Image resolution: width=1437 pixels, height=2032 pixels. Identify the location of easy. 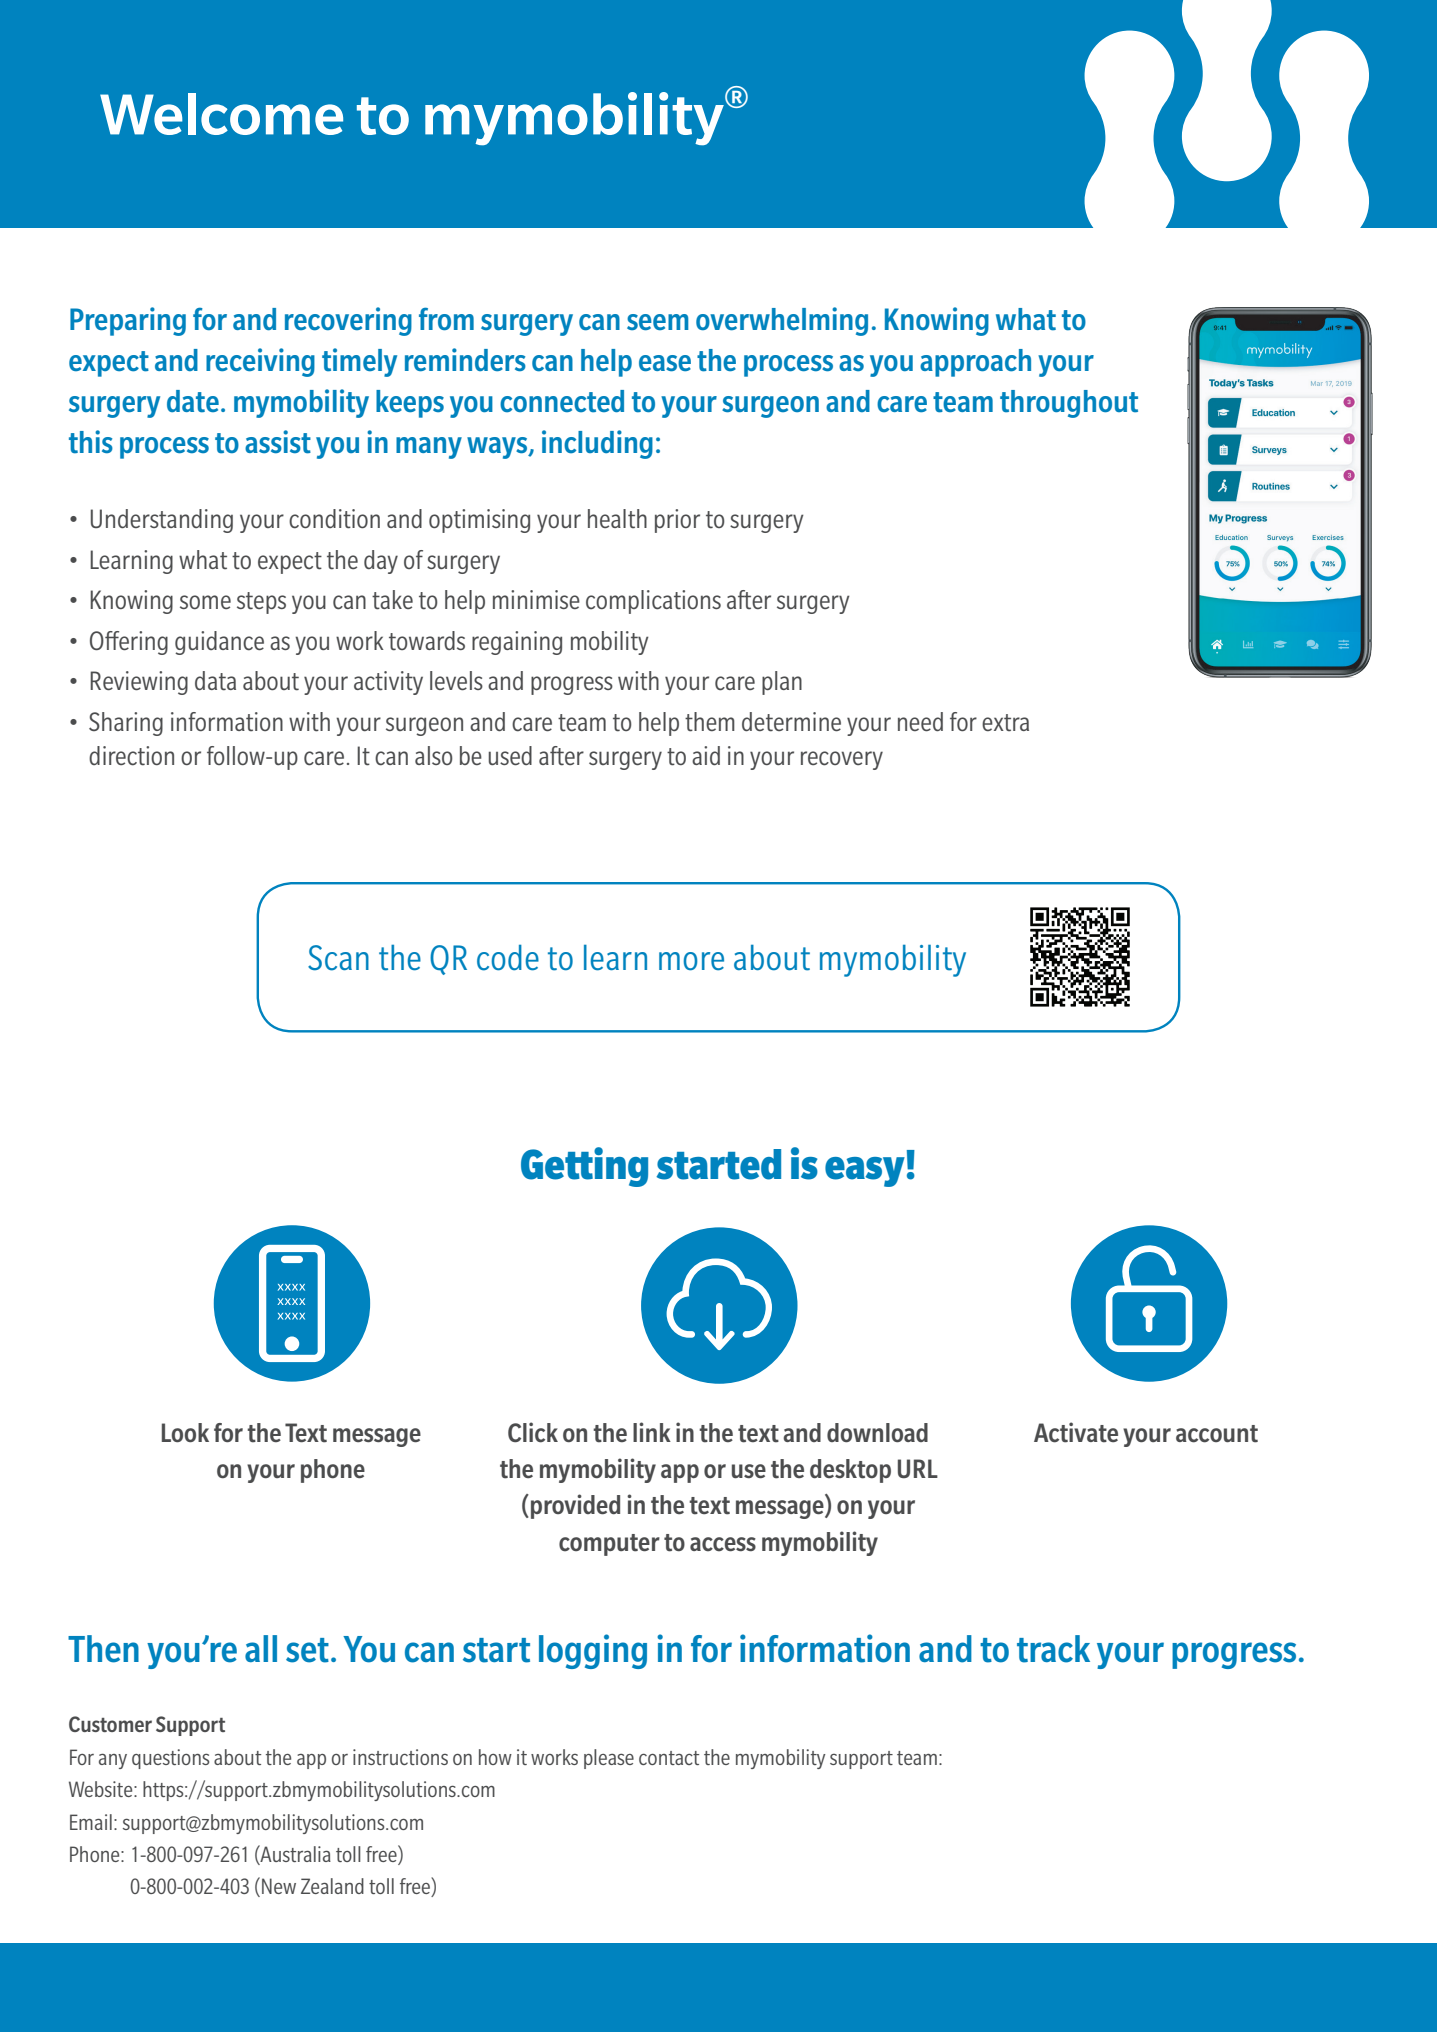
(865, 1172).
